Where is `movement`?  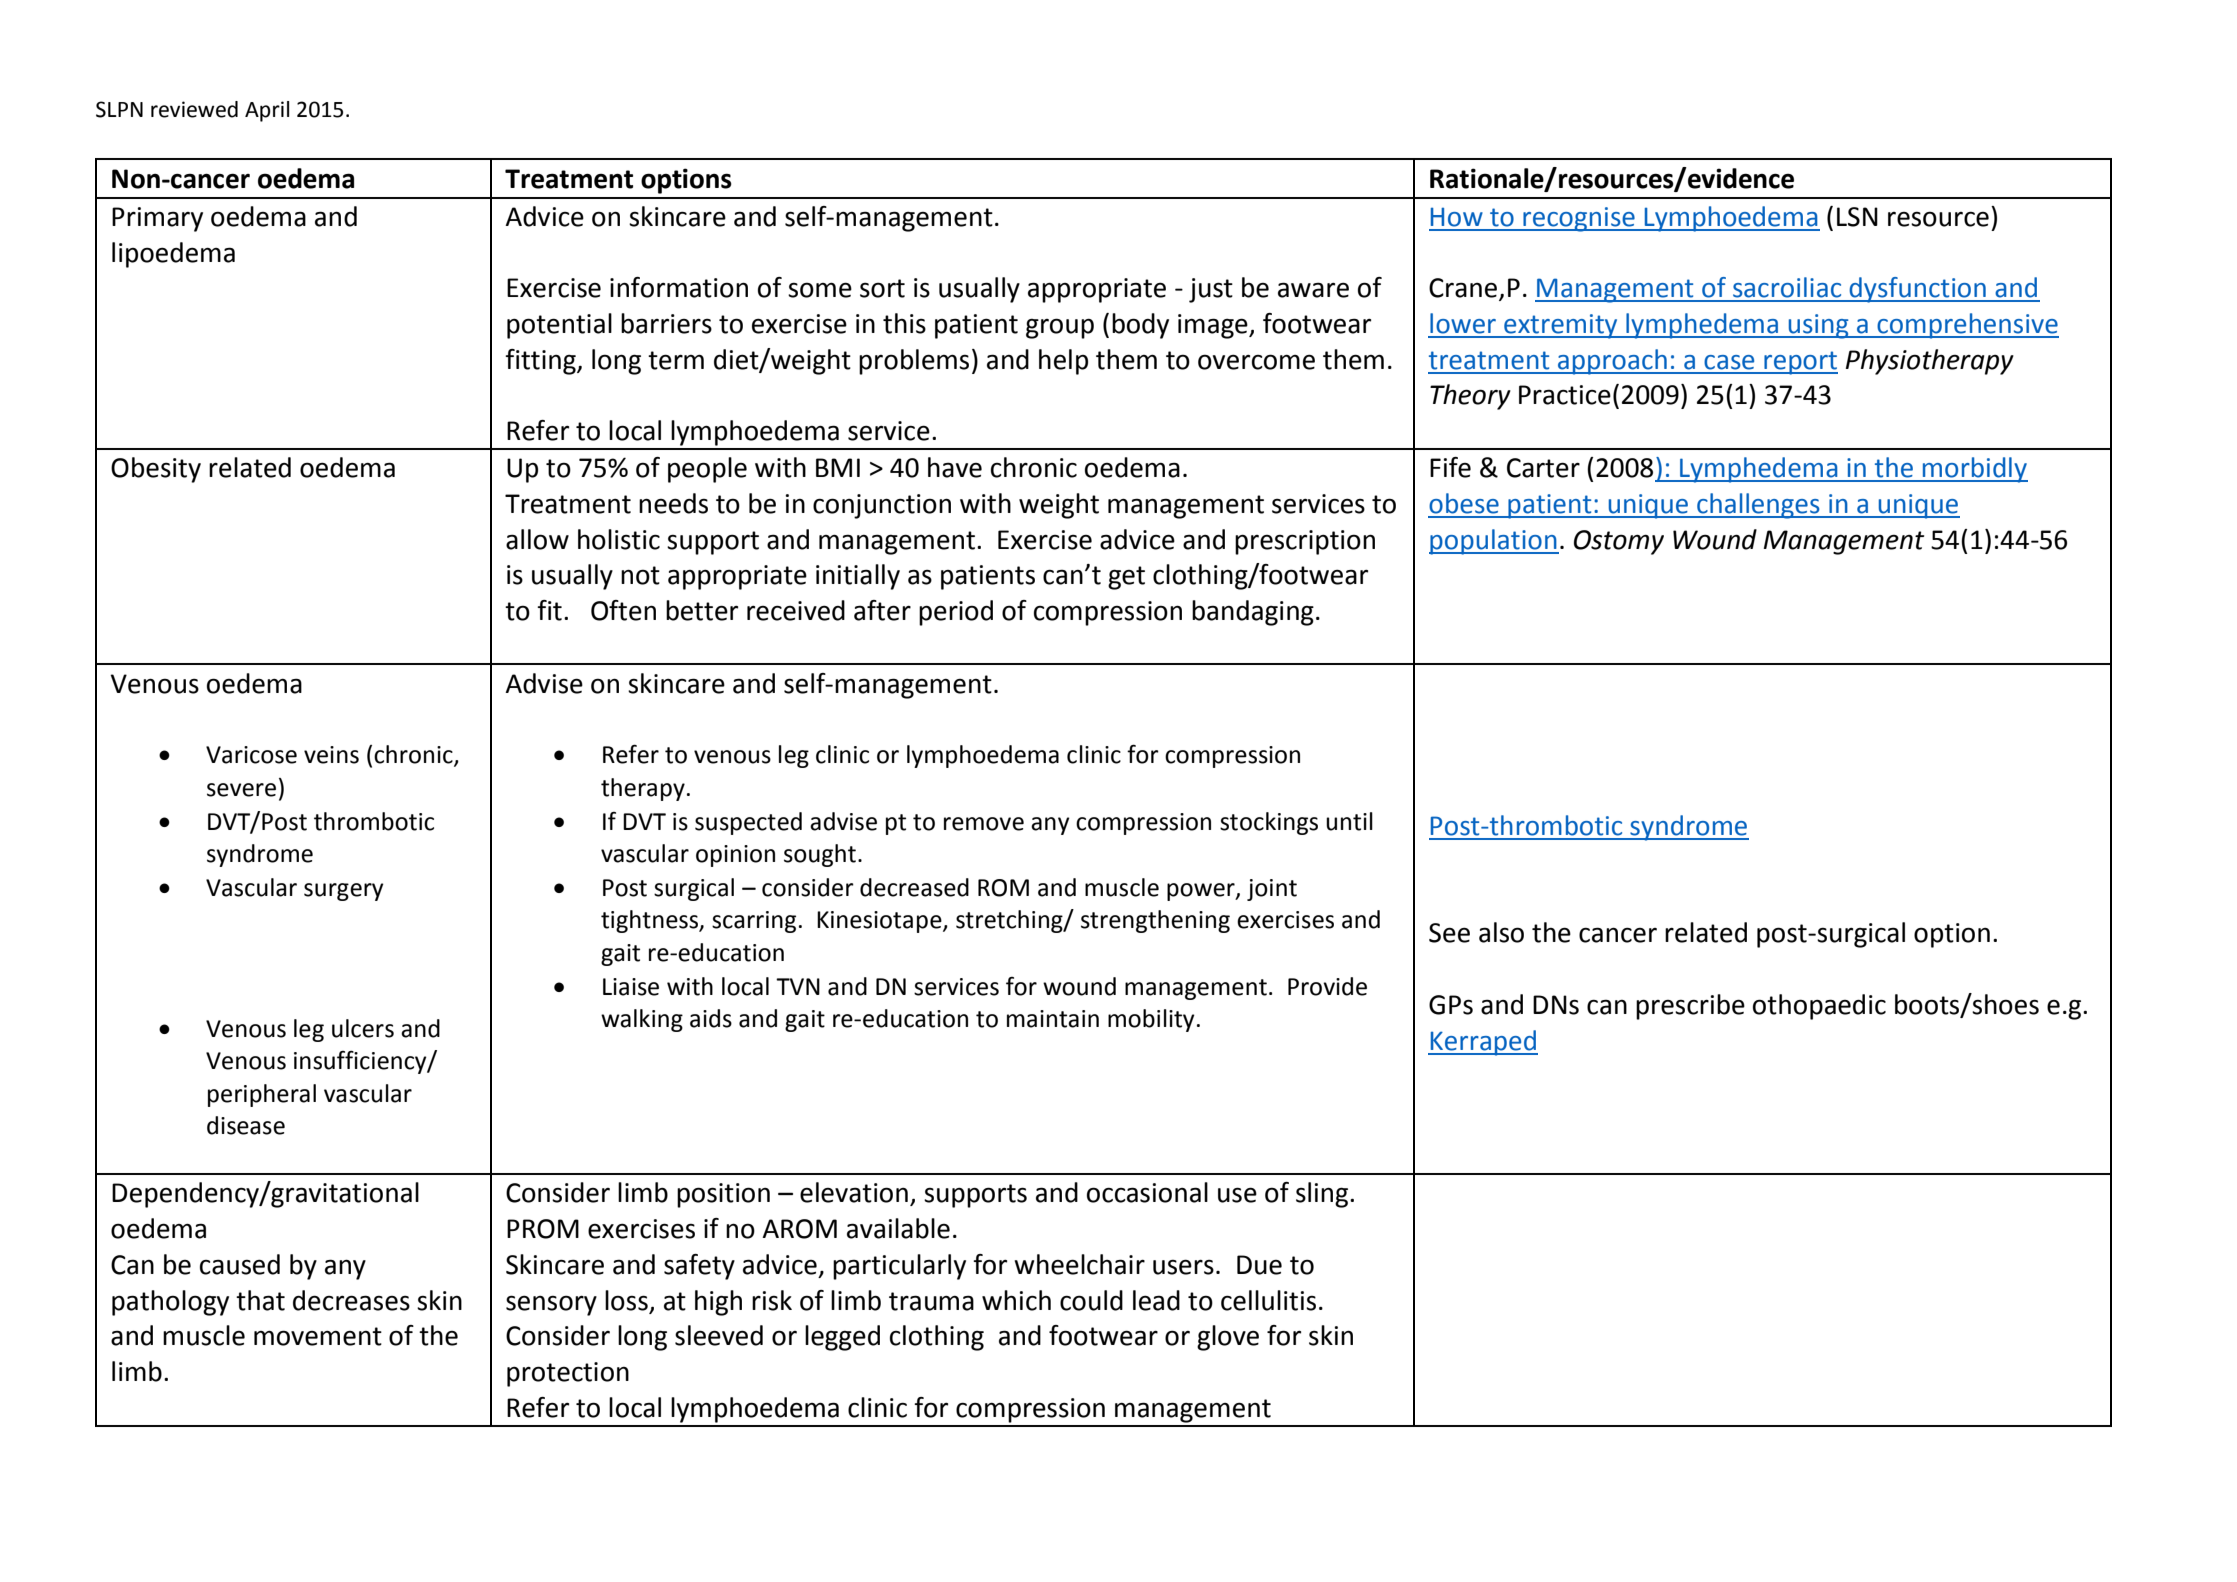
movement is located at coordinates (318, 1336).
